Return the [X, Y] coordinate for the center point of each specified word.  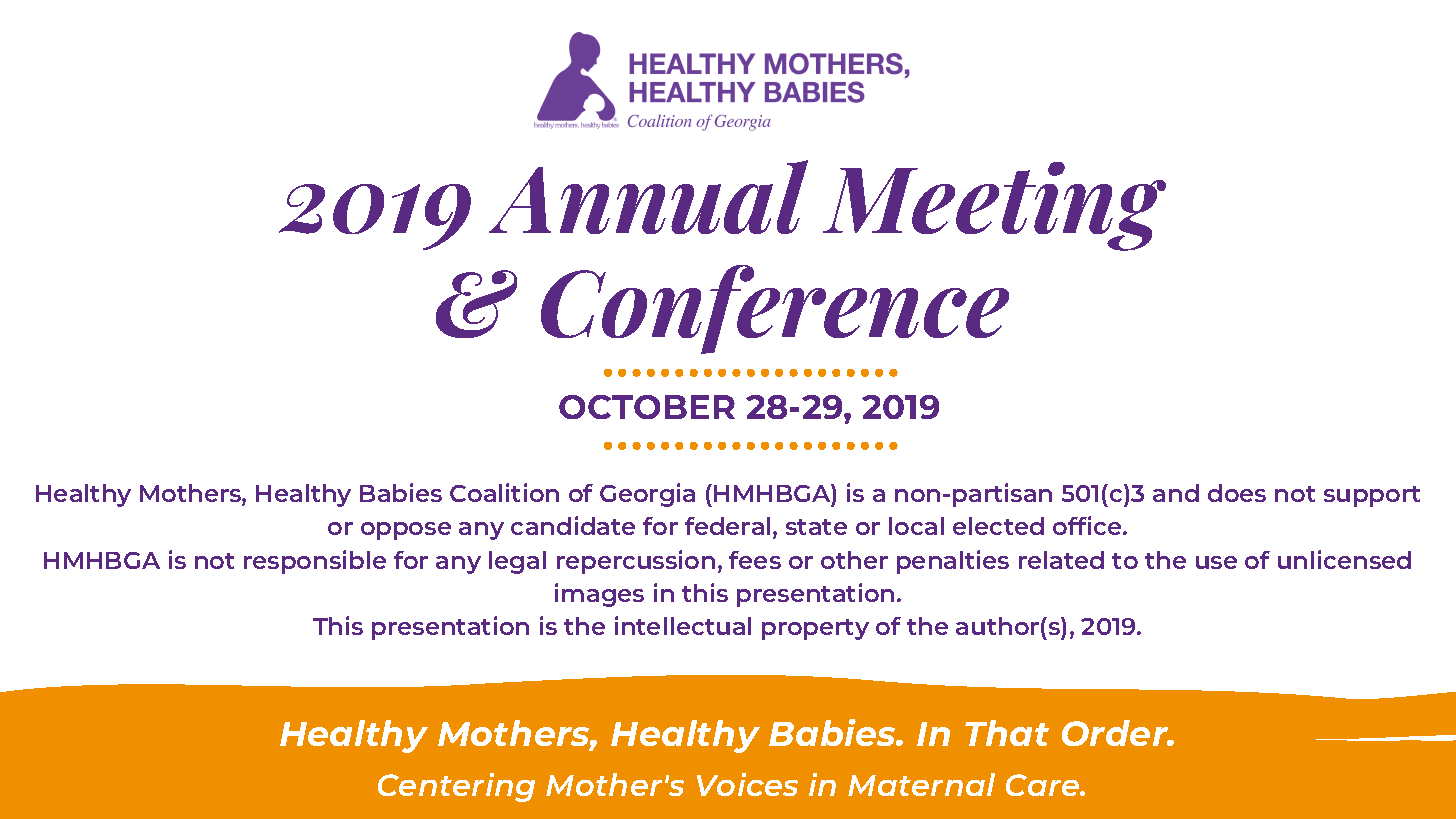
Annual [648, 197]
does [1237, 493]
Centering [456, 787]
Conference [775, 309]
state [816, 527]
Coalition [504, 492]
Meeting [994, 206]
